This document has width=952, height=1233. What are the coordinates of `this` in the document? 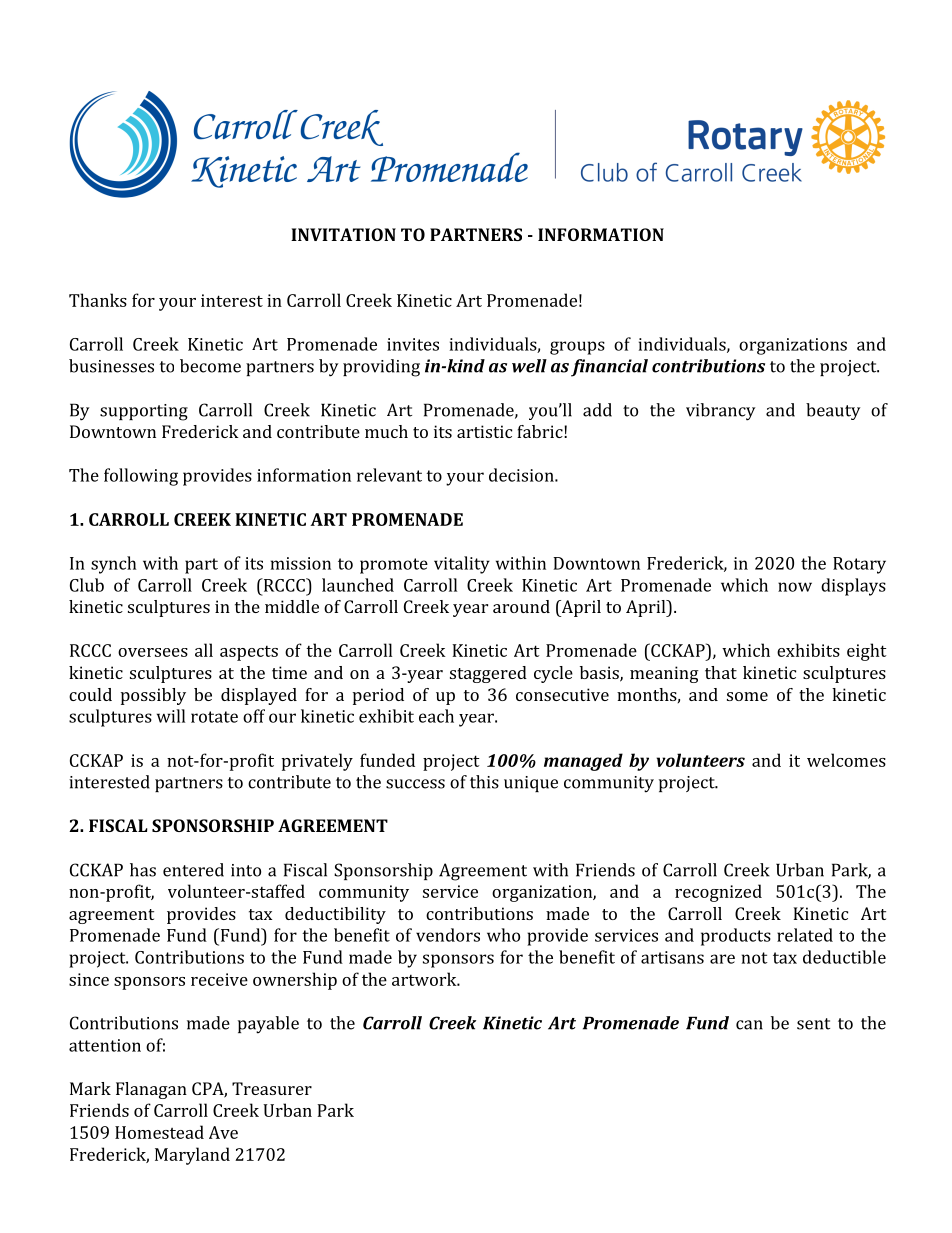 It's located at (484, 782).
